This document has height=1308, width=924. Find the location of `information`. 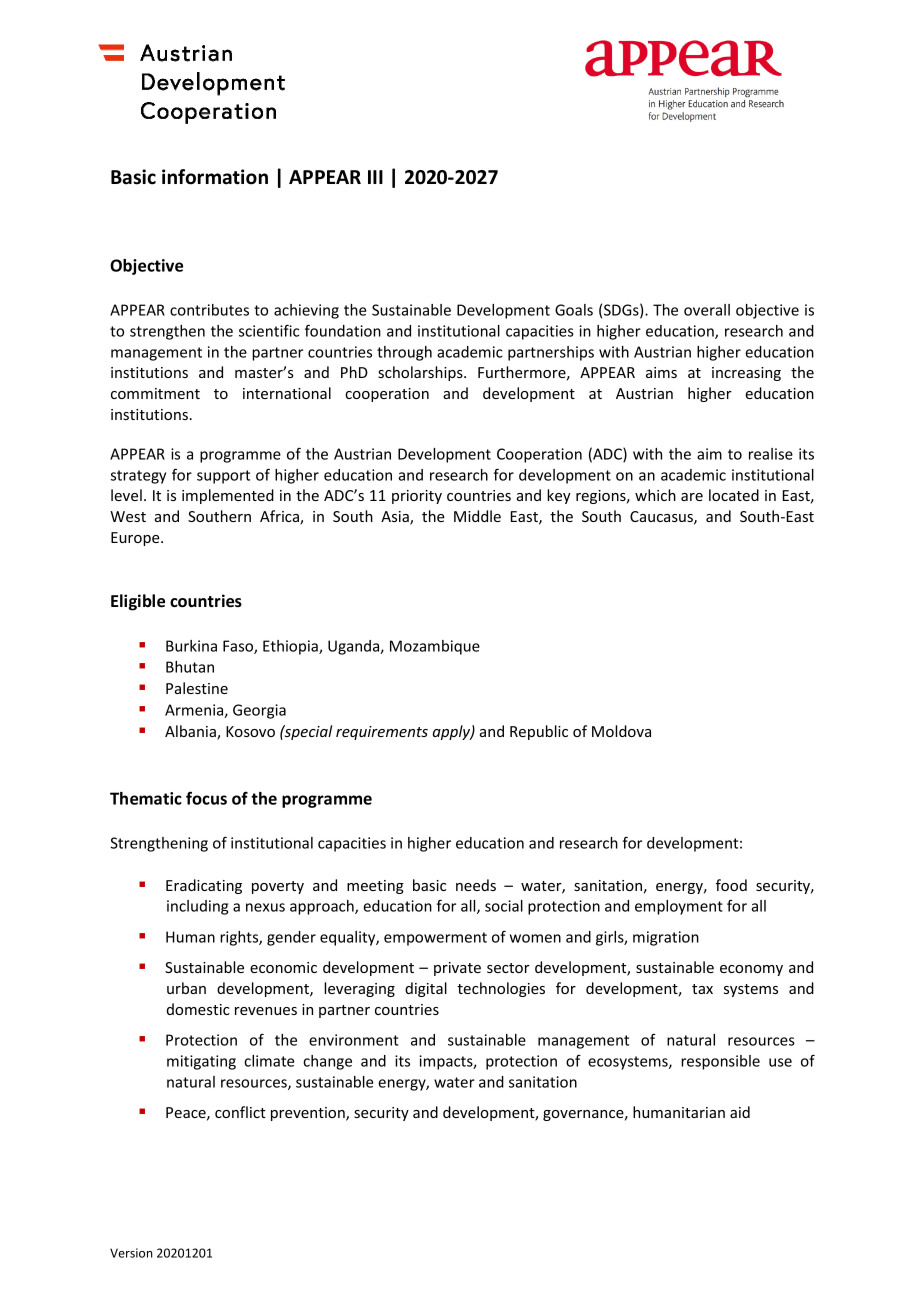

information is located at coordinates (215, 177).
